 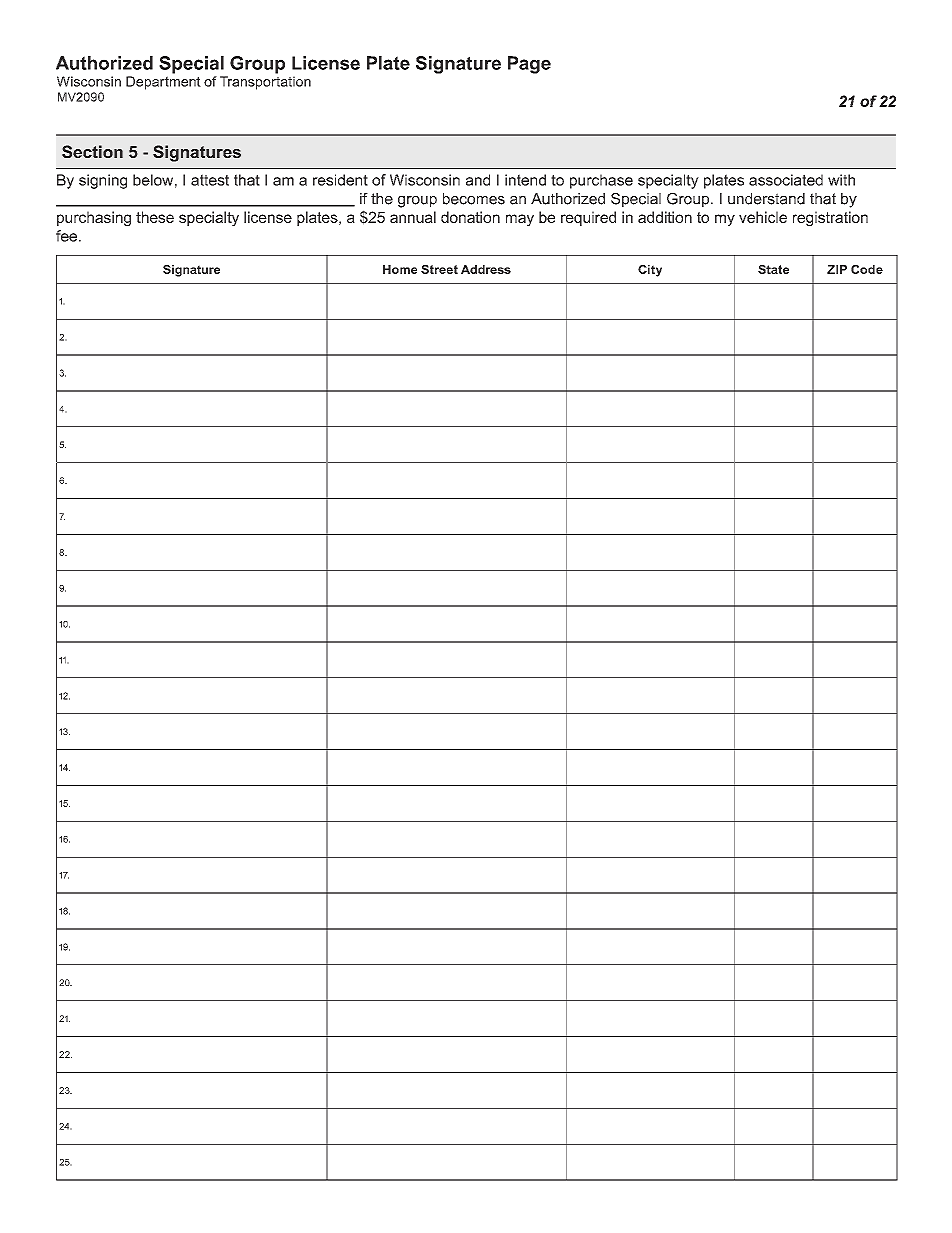 I want to click on attest, so click(x=210, y=180).
